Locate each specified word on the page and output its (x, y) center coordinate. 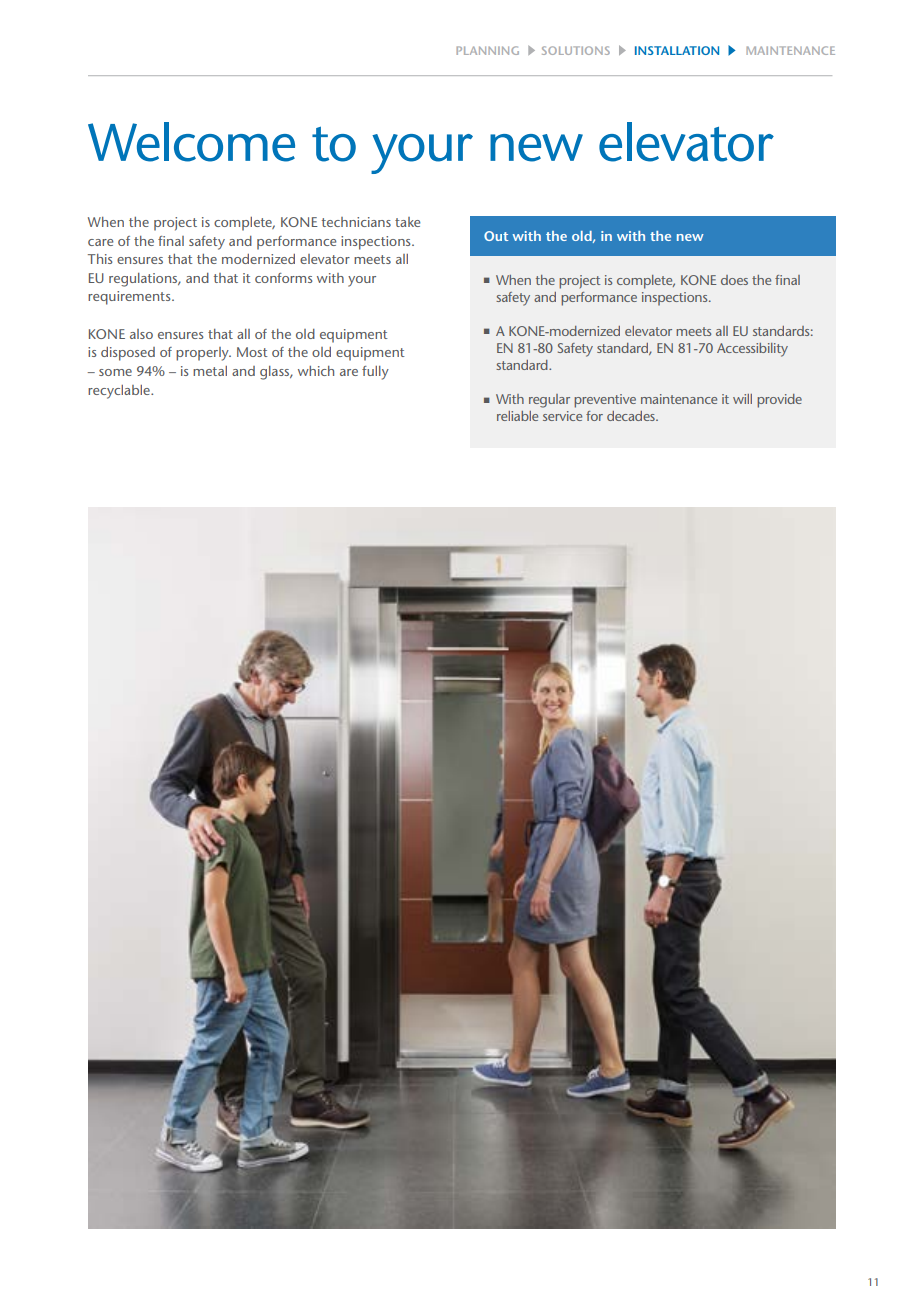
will (742, 399)
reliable (517, 416)
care (100, 242)
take (407, 222)
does (734, 280)
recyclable (120, 392)
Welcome (191, 142)
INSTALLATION (677, 50)
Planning (487, 50)
